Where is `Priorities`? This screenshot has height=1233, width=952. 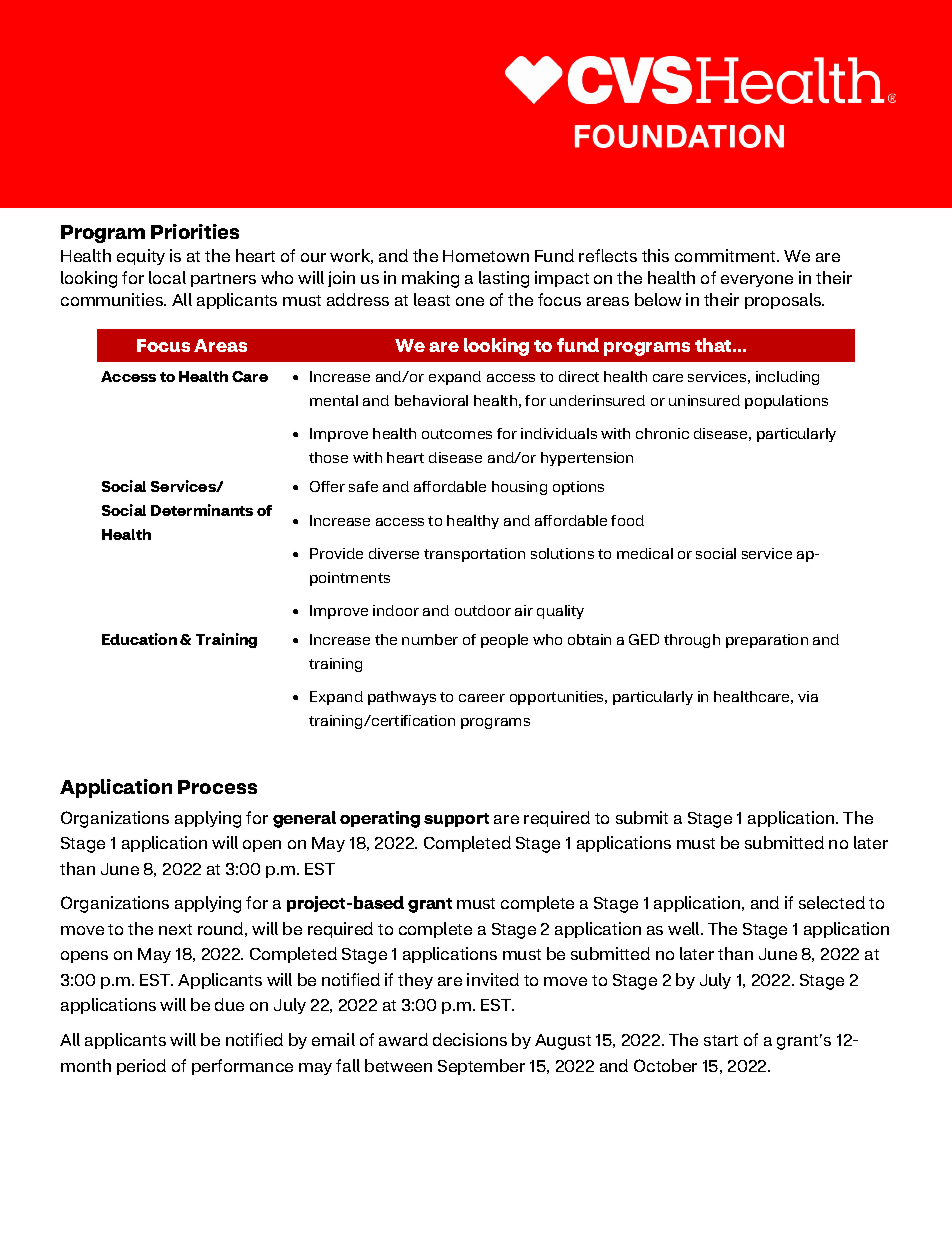
Priorities is located at coordinates (195, 231).
